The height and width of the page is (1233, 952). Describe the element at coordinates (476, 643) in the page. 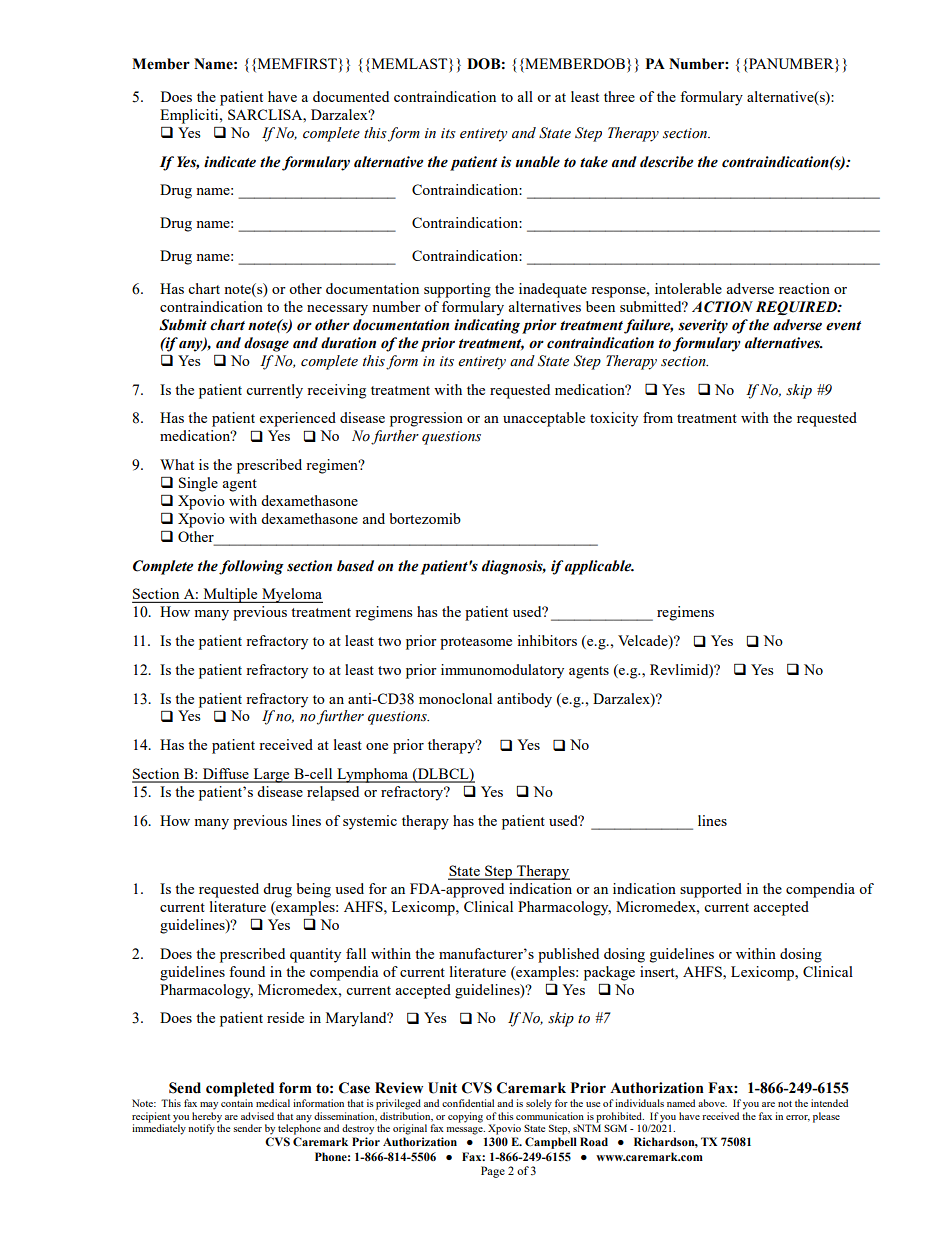

I see `proteasome` at that location.
